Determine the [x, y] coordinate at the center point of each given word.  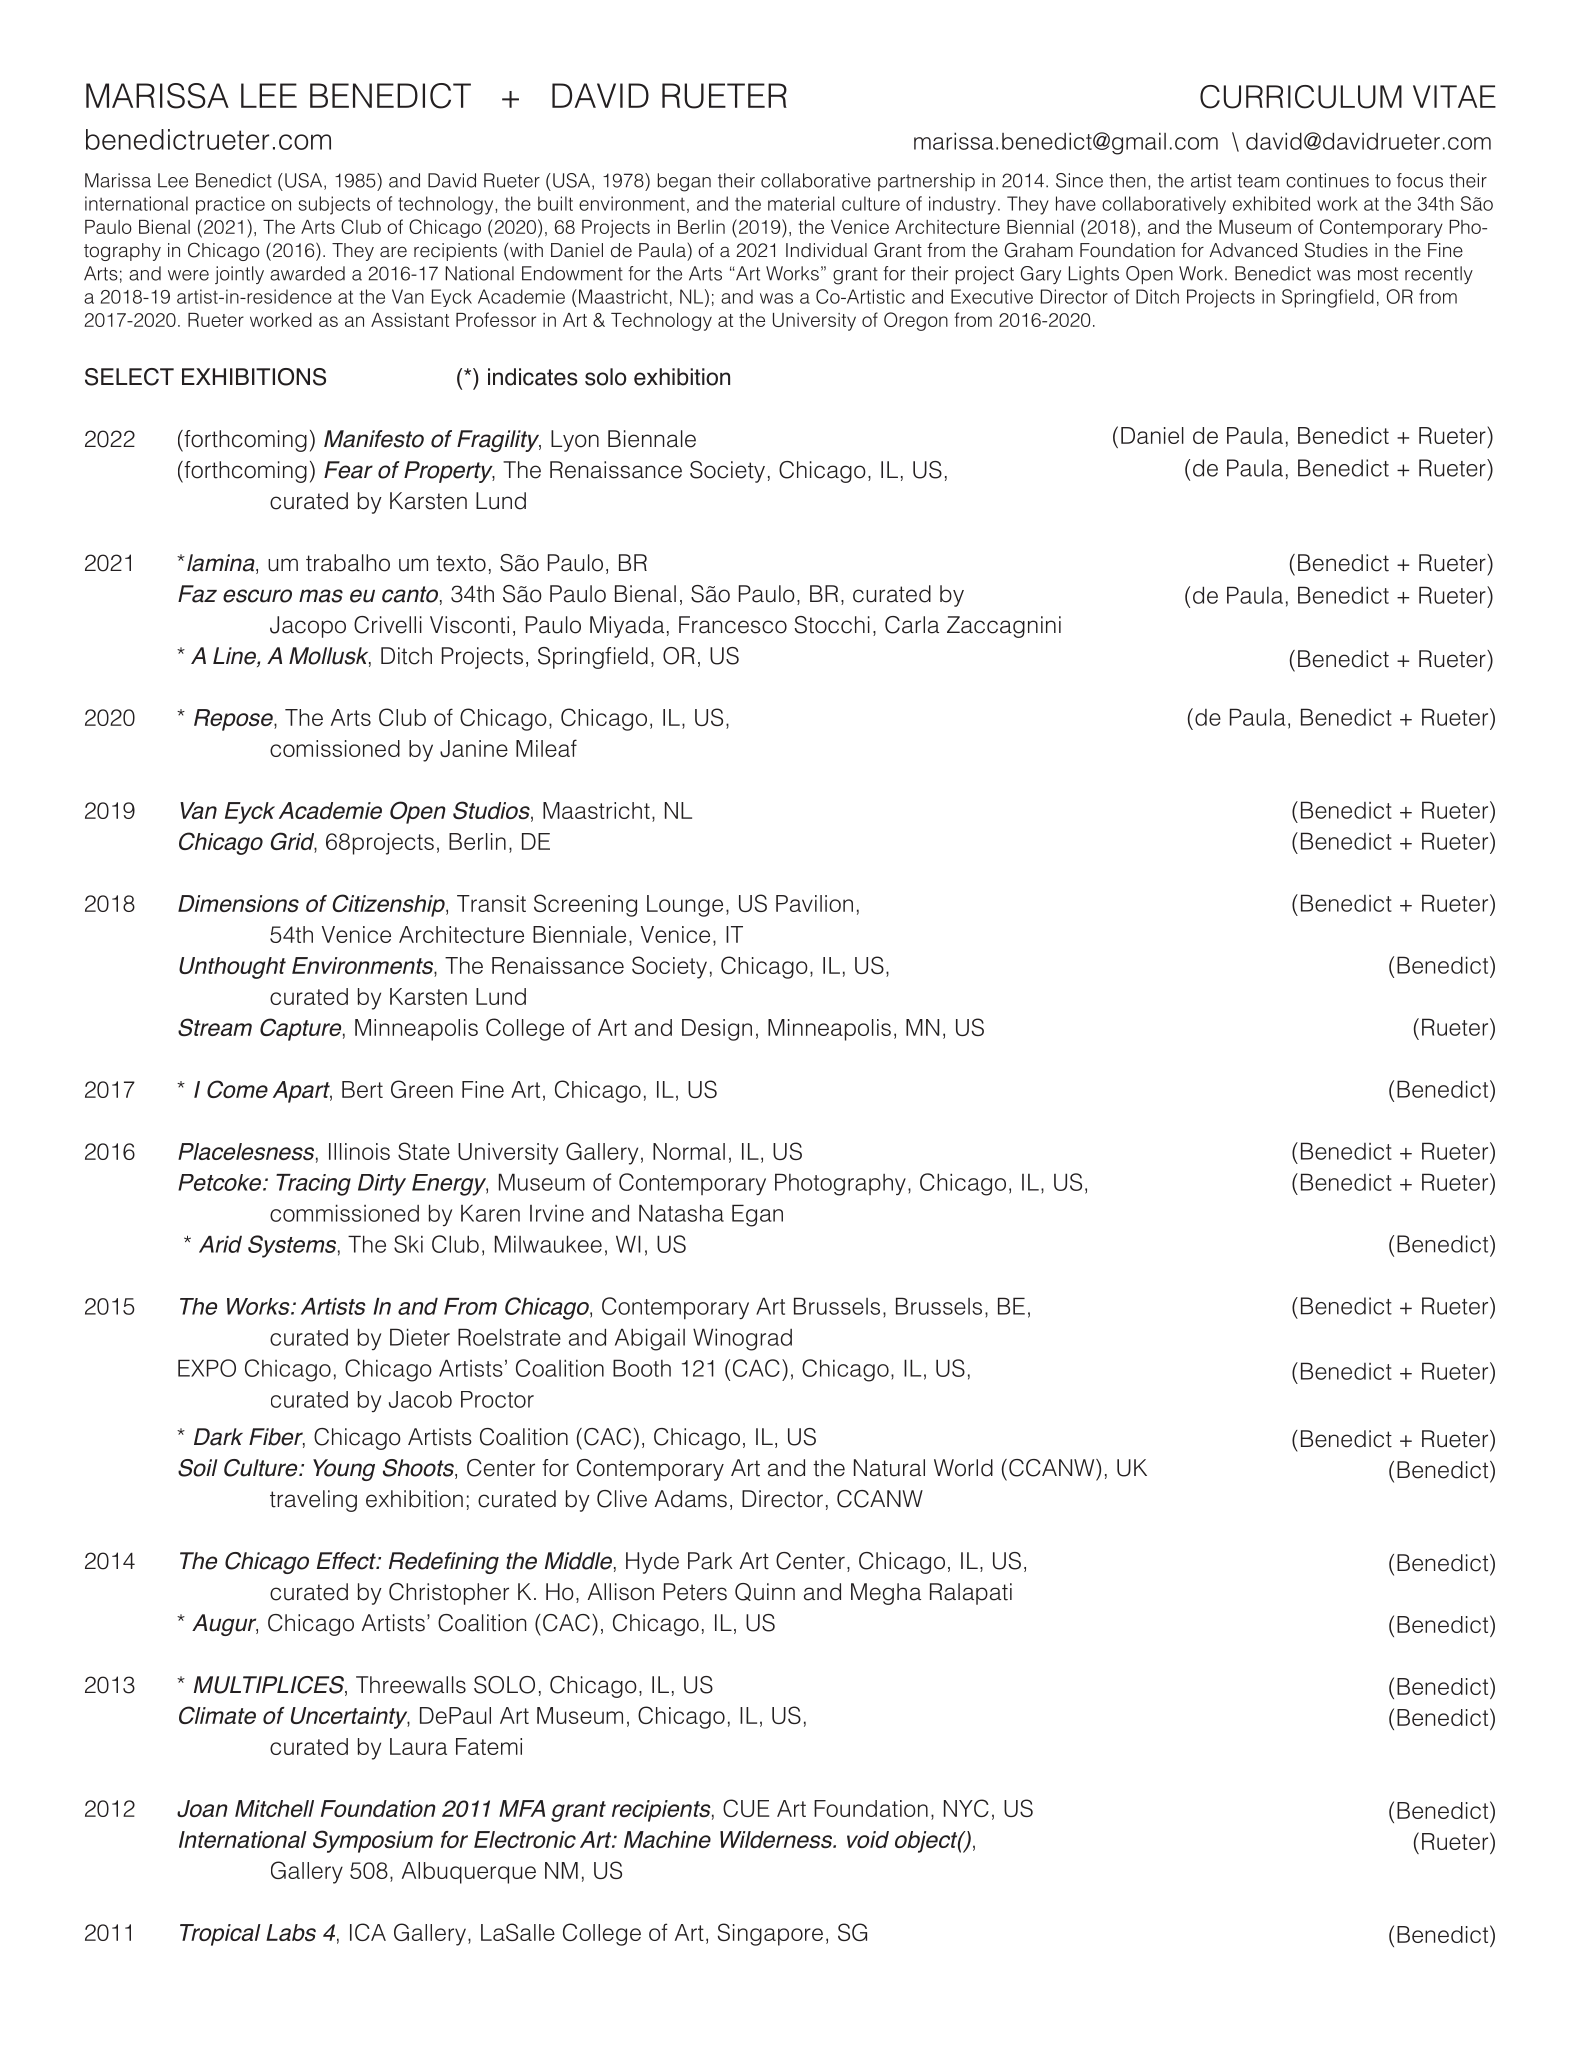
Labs [291, 1932]
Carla [912, 625]
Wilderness [777, 1839]
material [801, 203]
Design [717, 1030]
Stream [215, 1027]
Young [344, 1470]
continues [1327, 180]
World [963, 1468]
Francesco [733, 625]
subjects [334, 205]
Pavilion [814, 903]
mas [321, 596]
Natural [889, 1468]
